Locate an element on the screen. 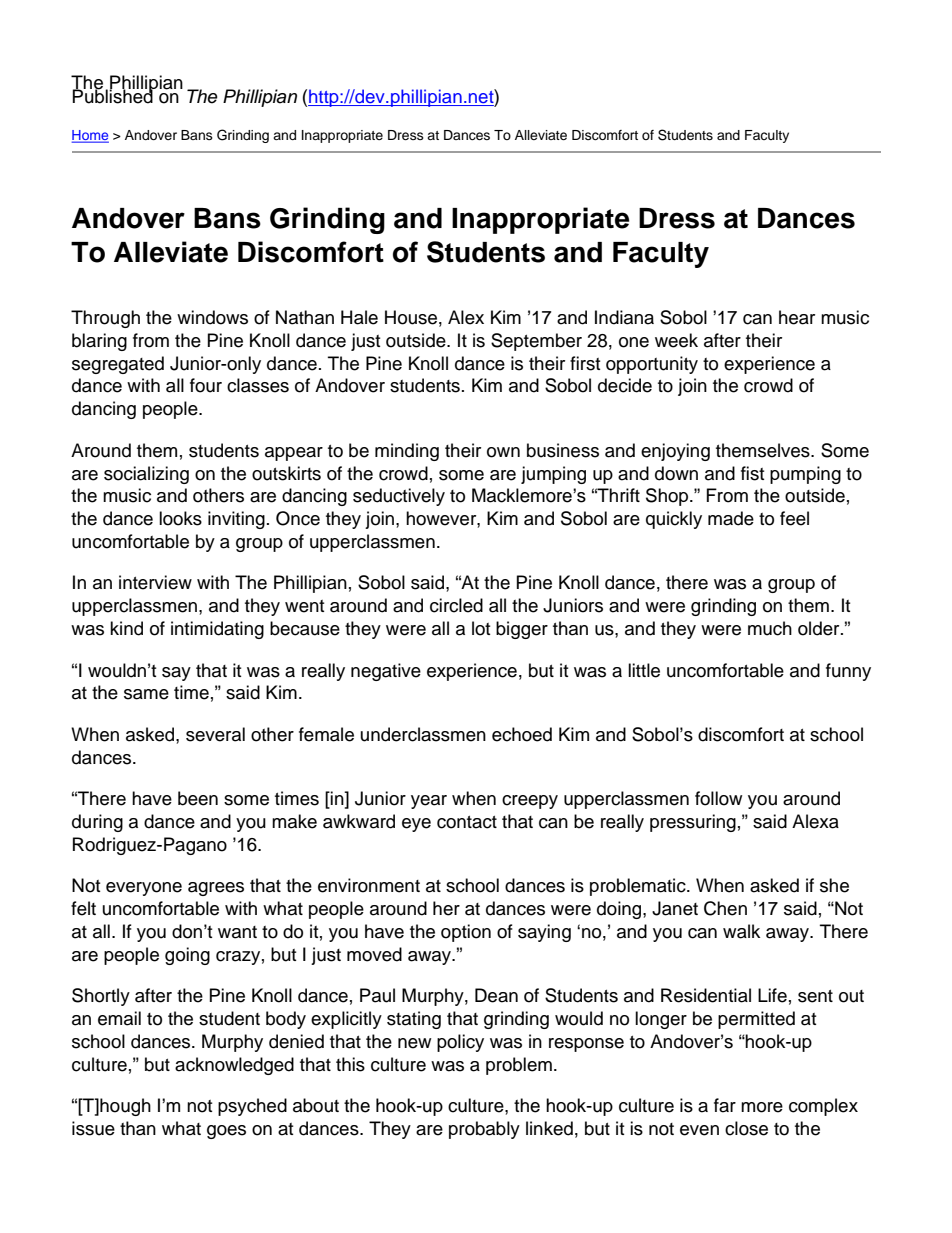 The image size is (952, 1233). contact is located at coordinates (467, 822).
